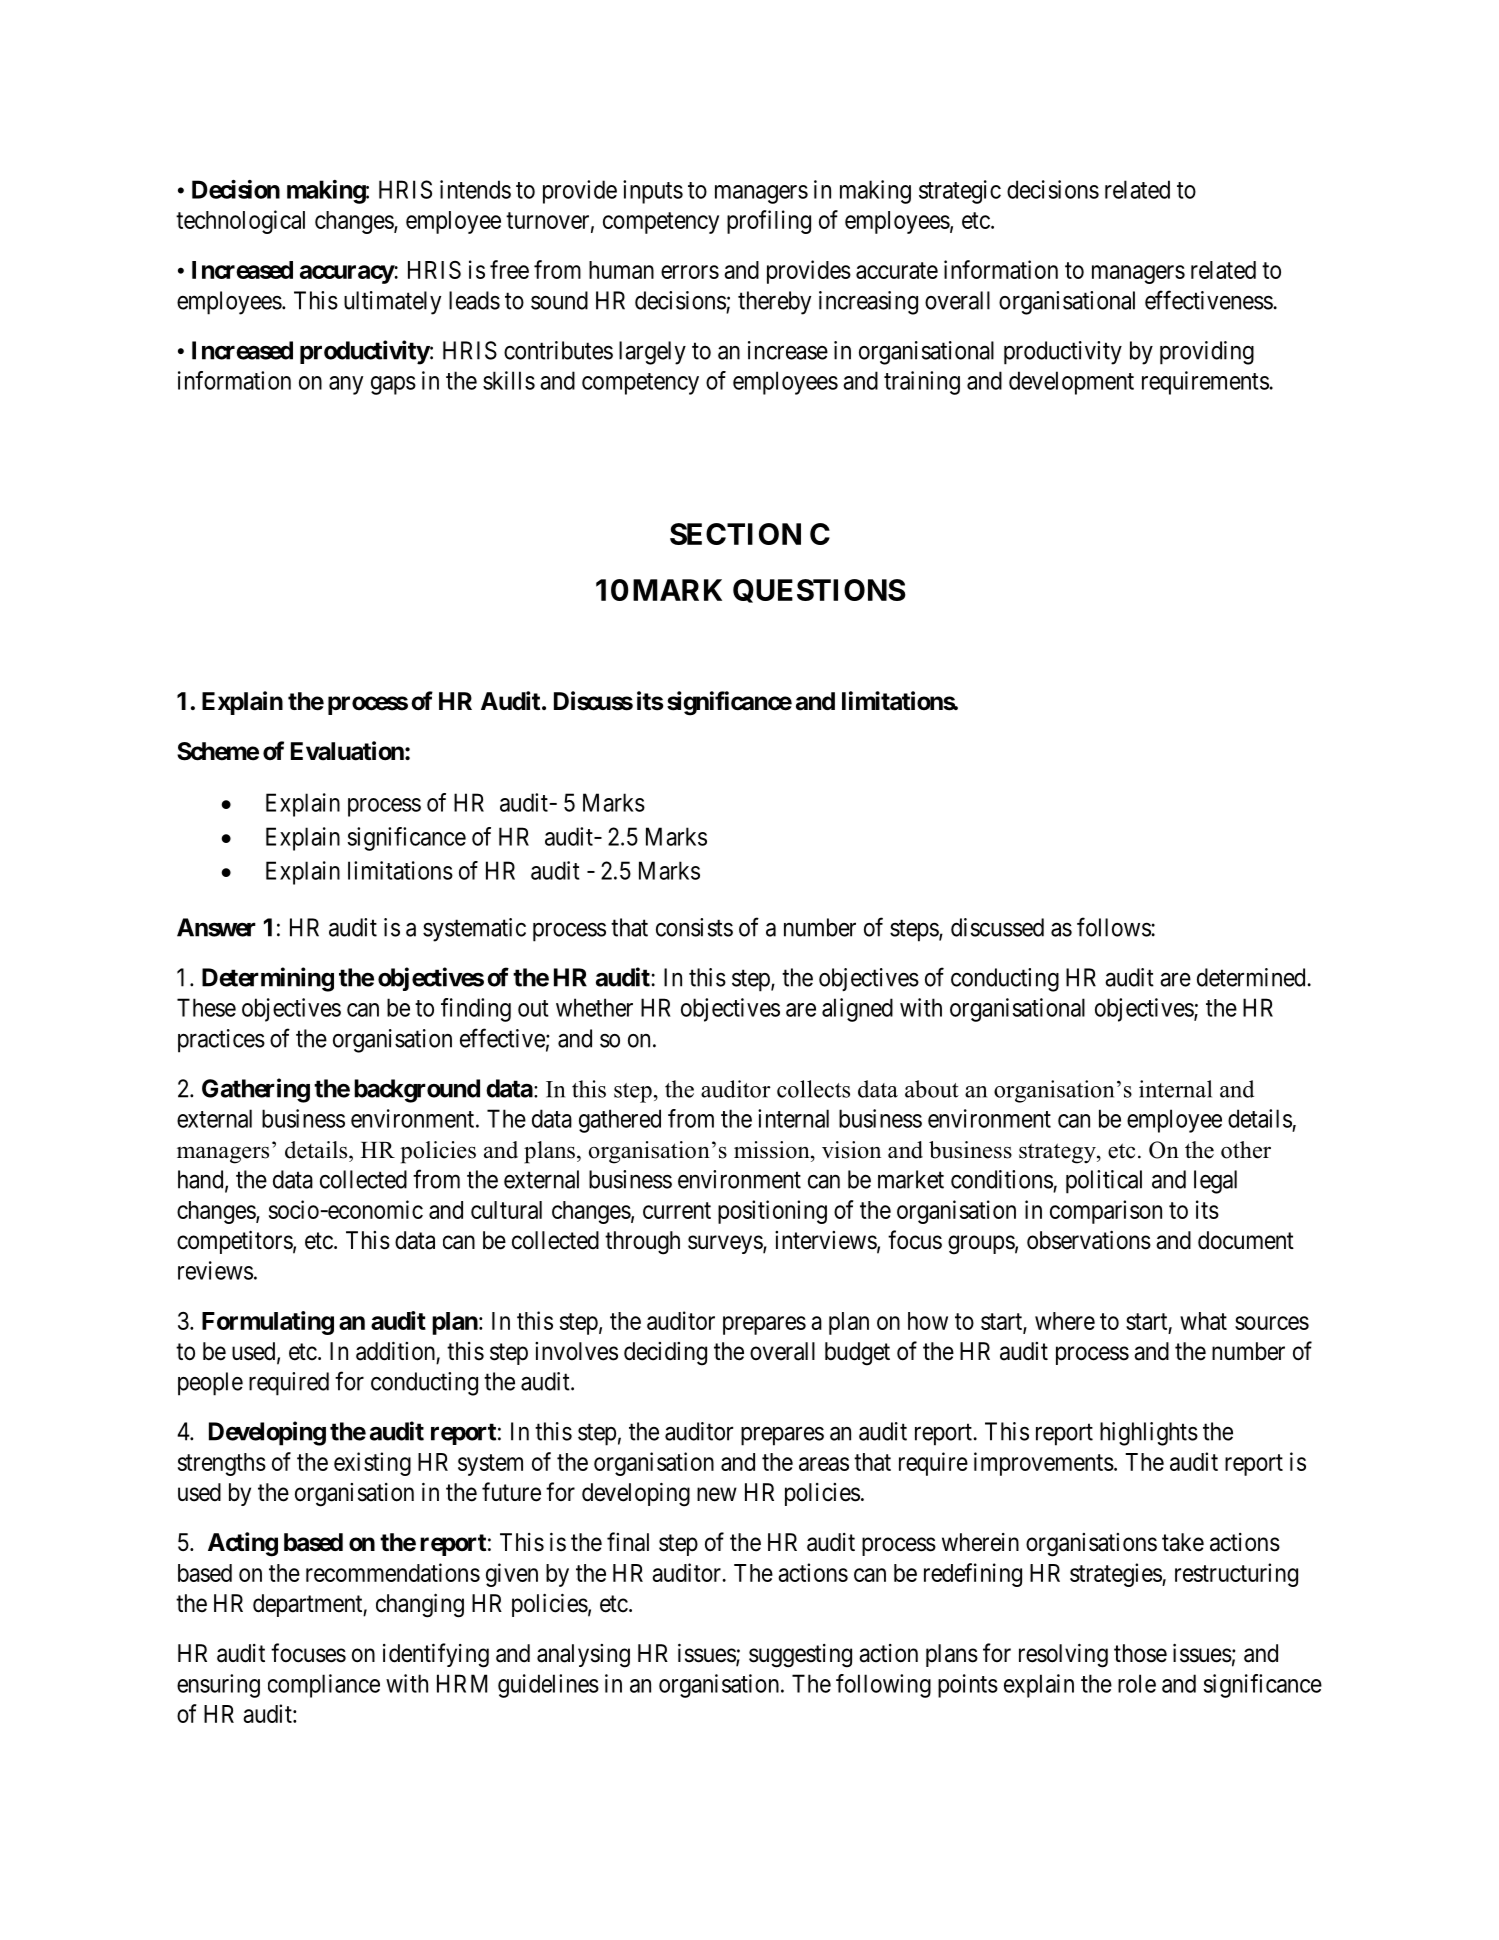 This screenshot has width=1499, height=1940. Describe the element at coordinates (769, 222) in the screenshot. I see `profiling` at that location.
